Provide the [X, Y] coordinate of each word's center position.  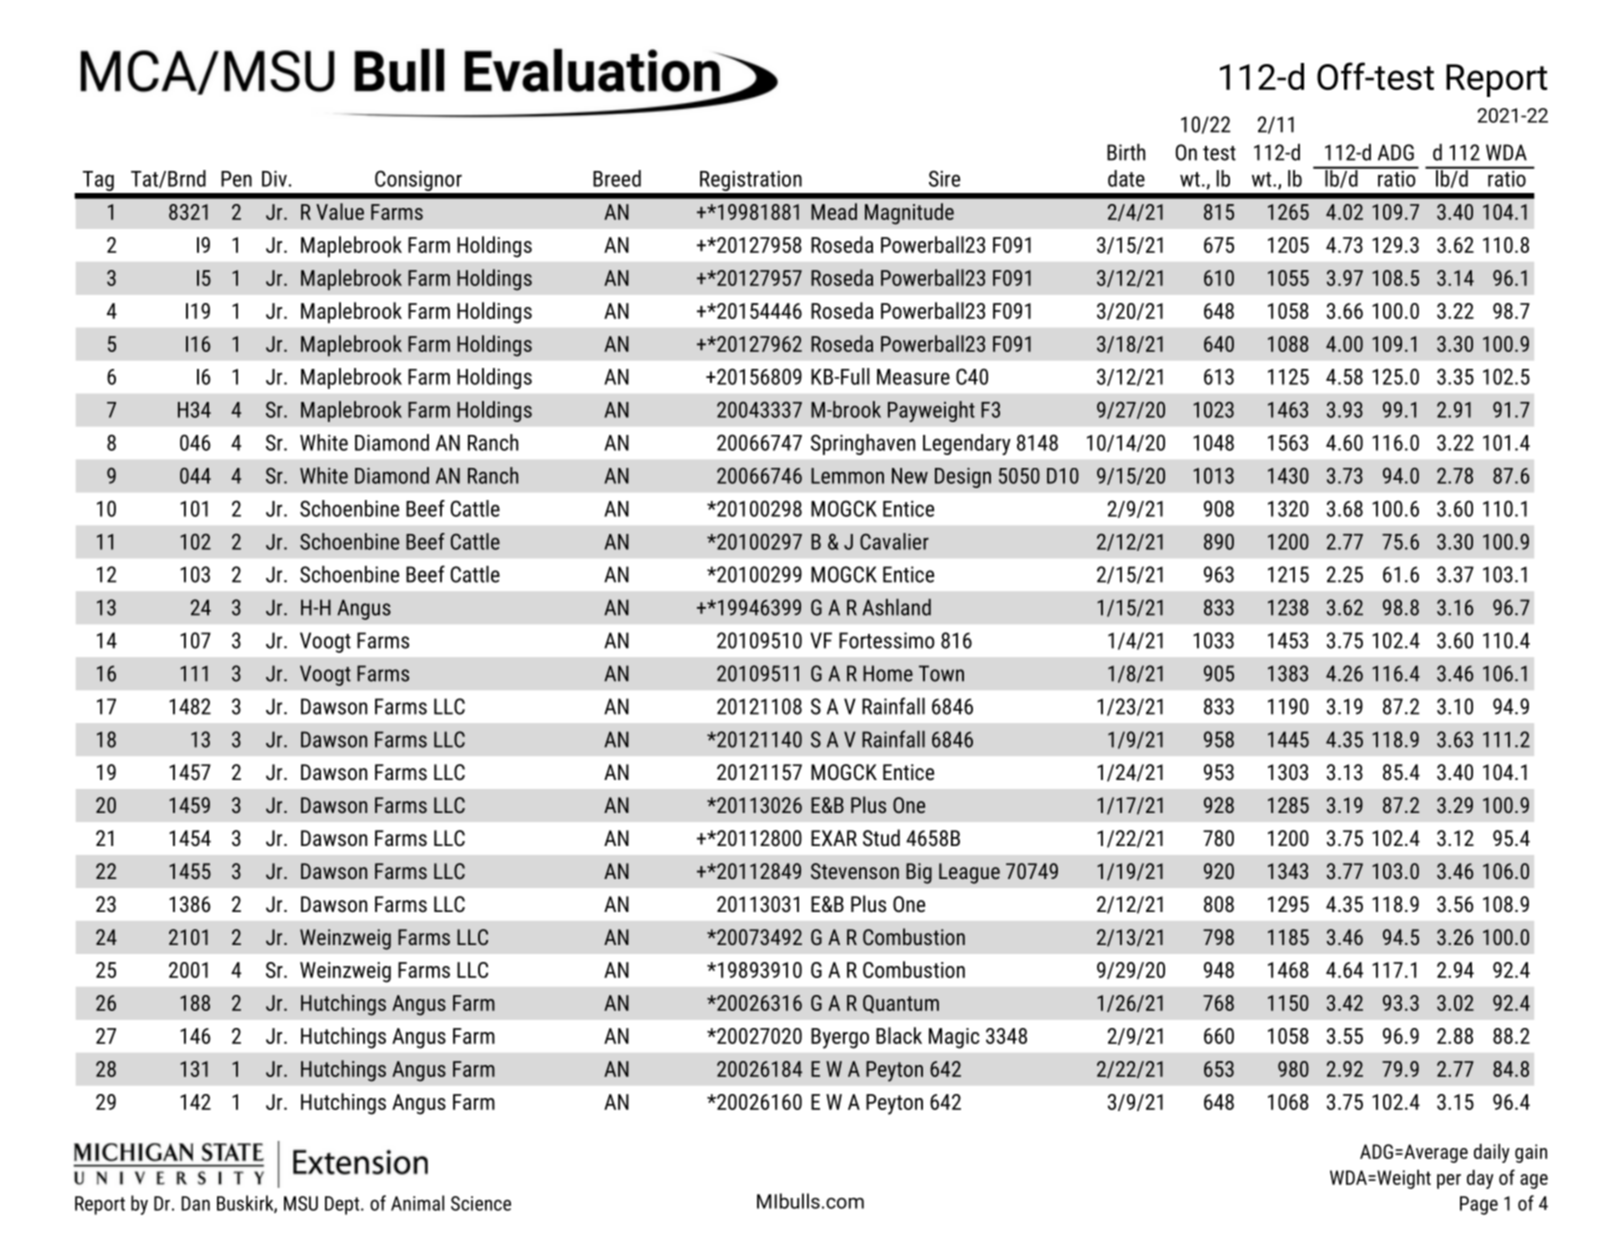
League [969, 873]
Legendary [967, 444]
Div [274, 178]
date [1126, 178]
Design [963, 477]
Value [340, 211]
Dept [343, 1205]
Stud [881, 838]
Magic [954, 1038]
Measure [913, 377]
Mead [834, 211]
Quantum [901, 1004]
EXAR [834, 838]
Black [899, 1035]
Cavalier [894, 541]
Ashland [896, 607]
